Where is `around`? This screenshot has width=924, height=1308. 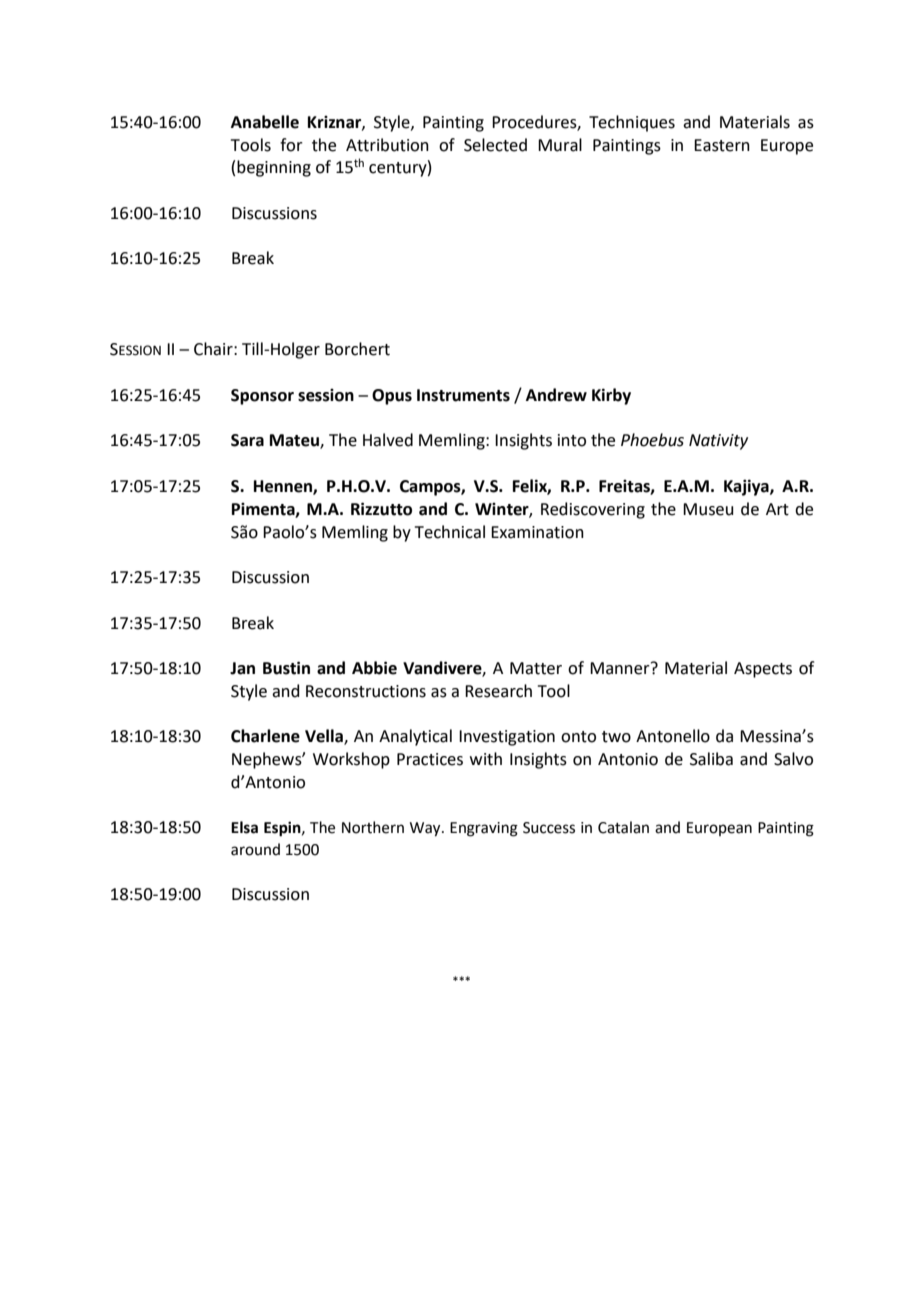 around is located at coordinates (255, 849).
